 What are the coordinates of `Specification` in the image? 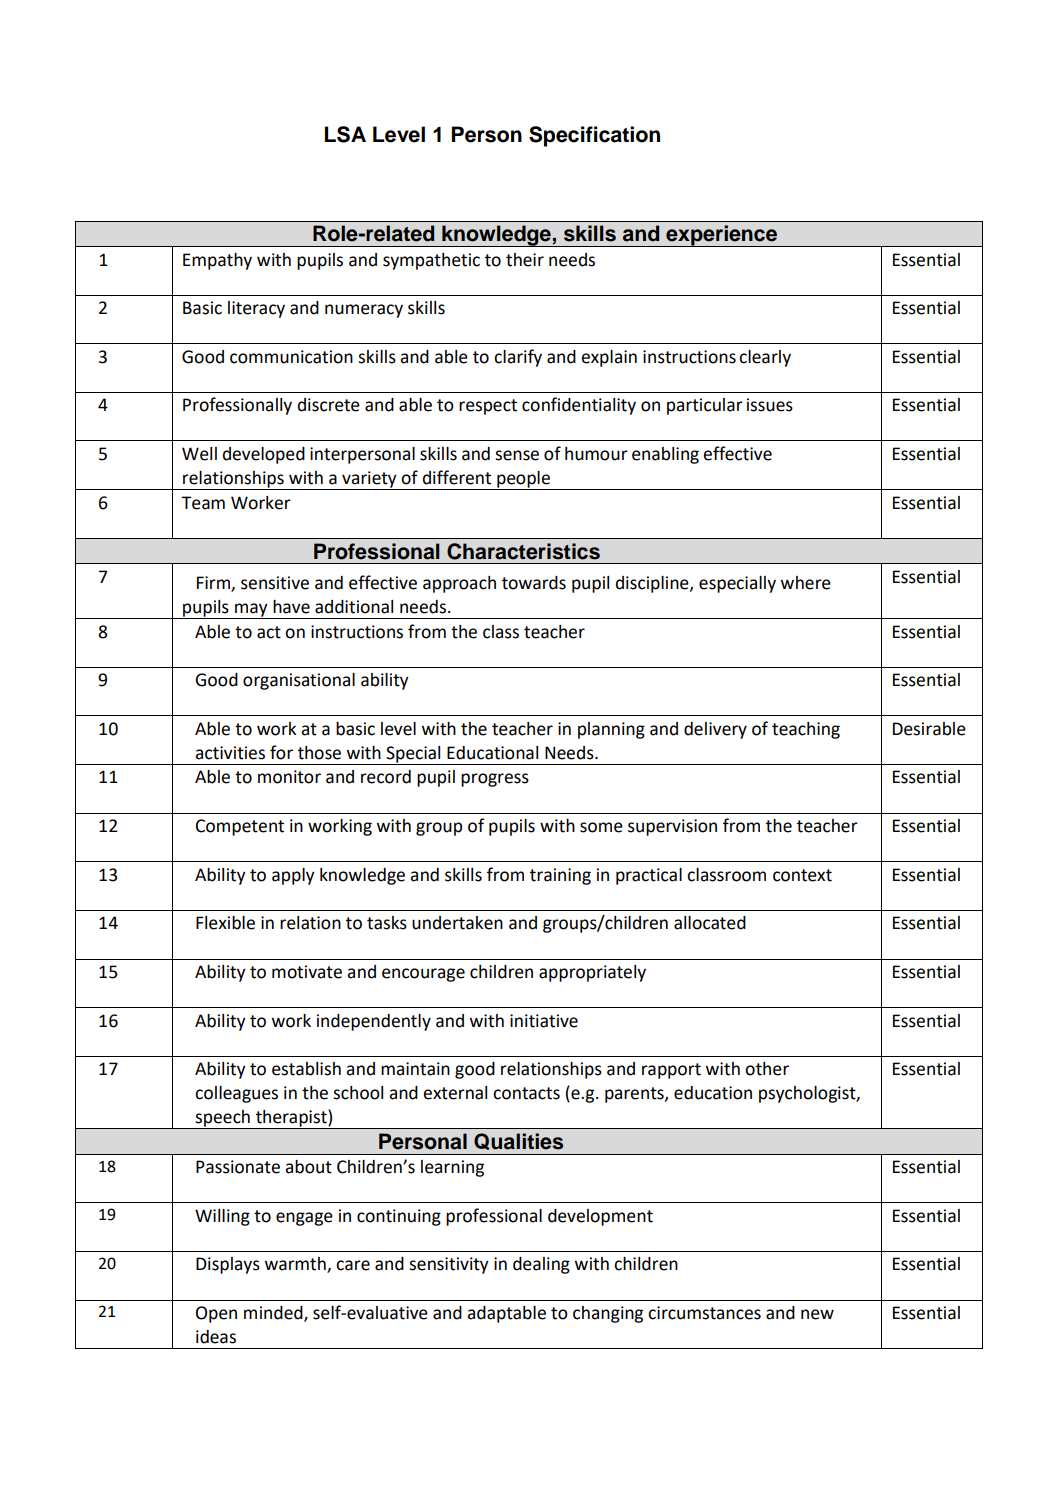 It's located at (594, 136).
